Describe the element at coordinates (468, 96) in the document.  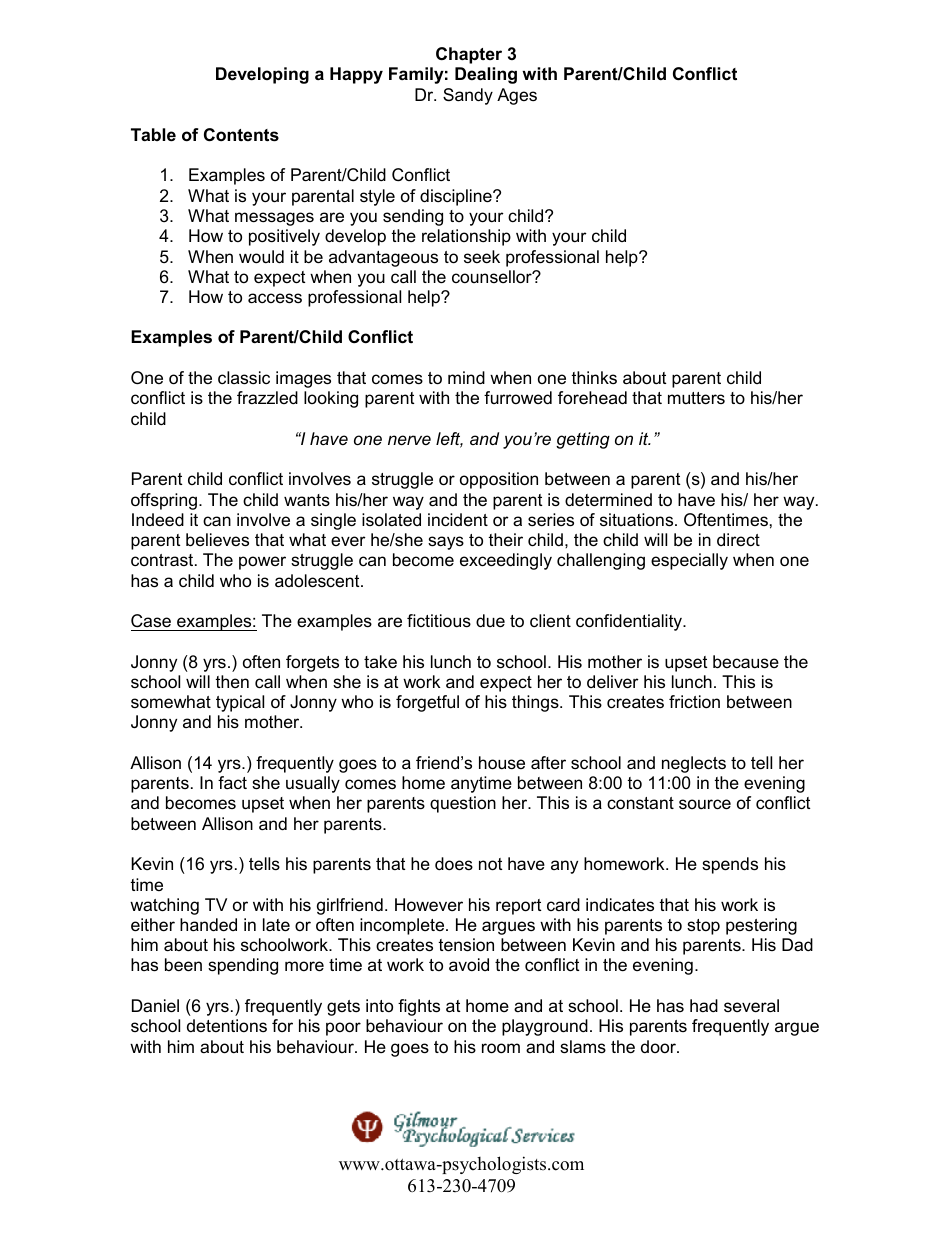
I see `Sandy` at that location.
